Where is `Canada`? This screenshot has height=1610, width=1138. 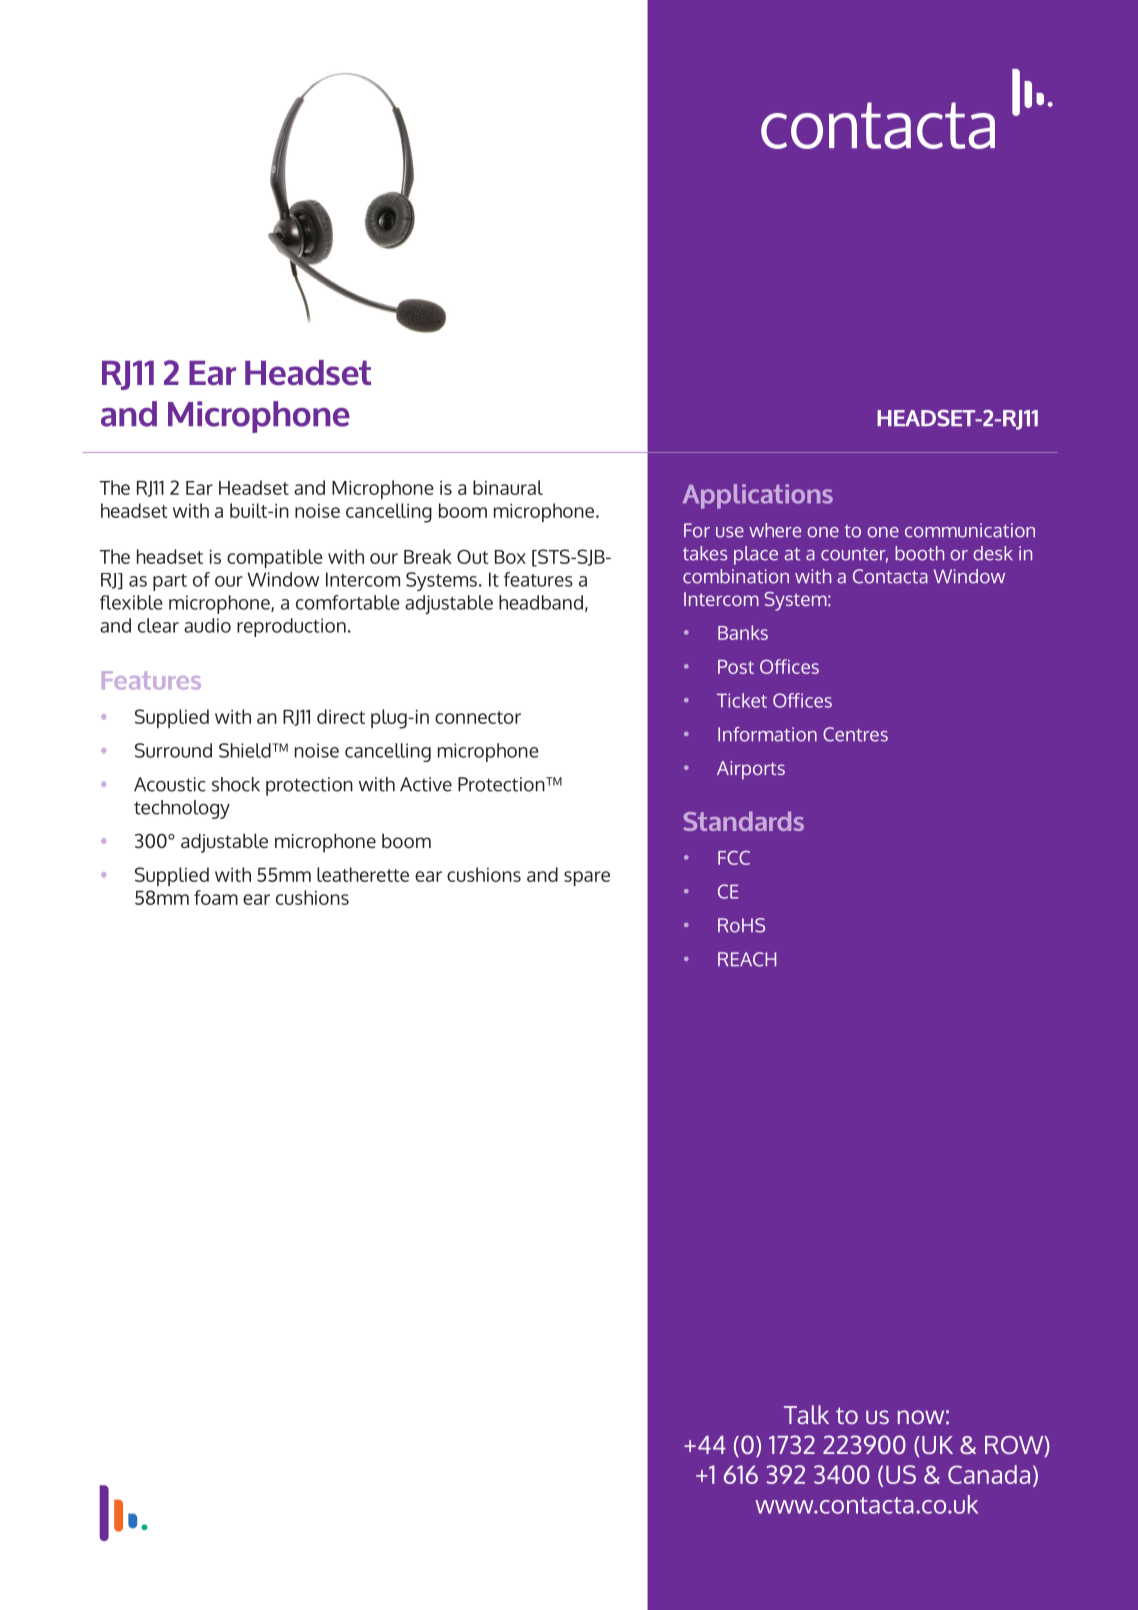
Canada is located at coordinates (989, 1474).
